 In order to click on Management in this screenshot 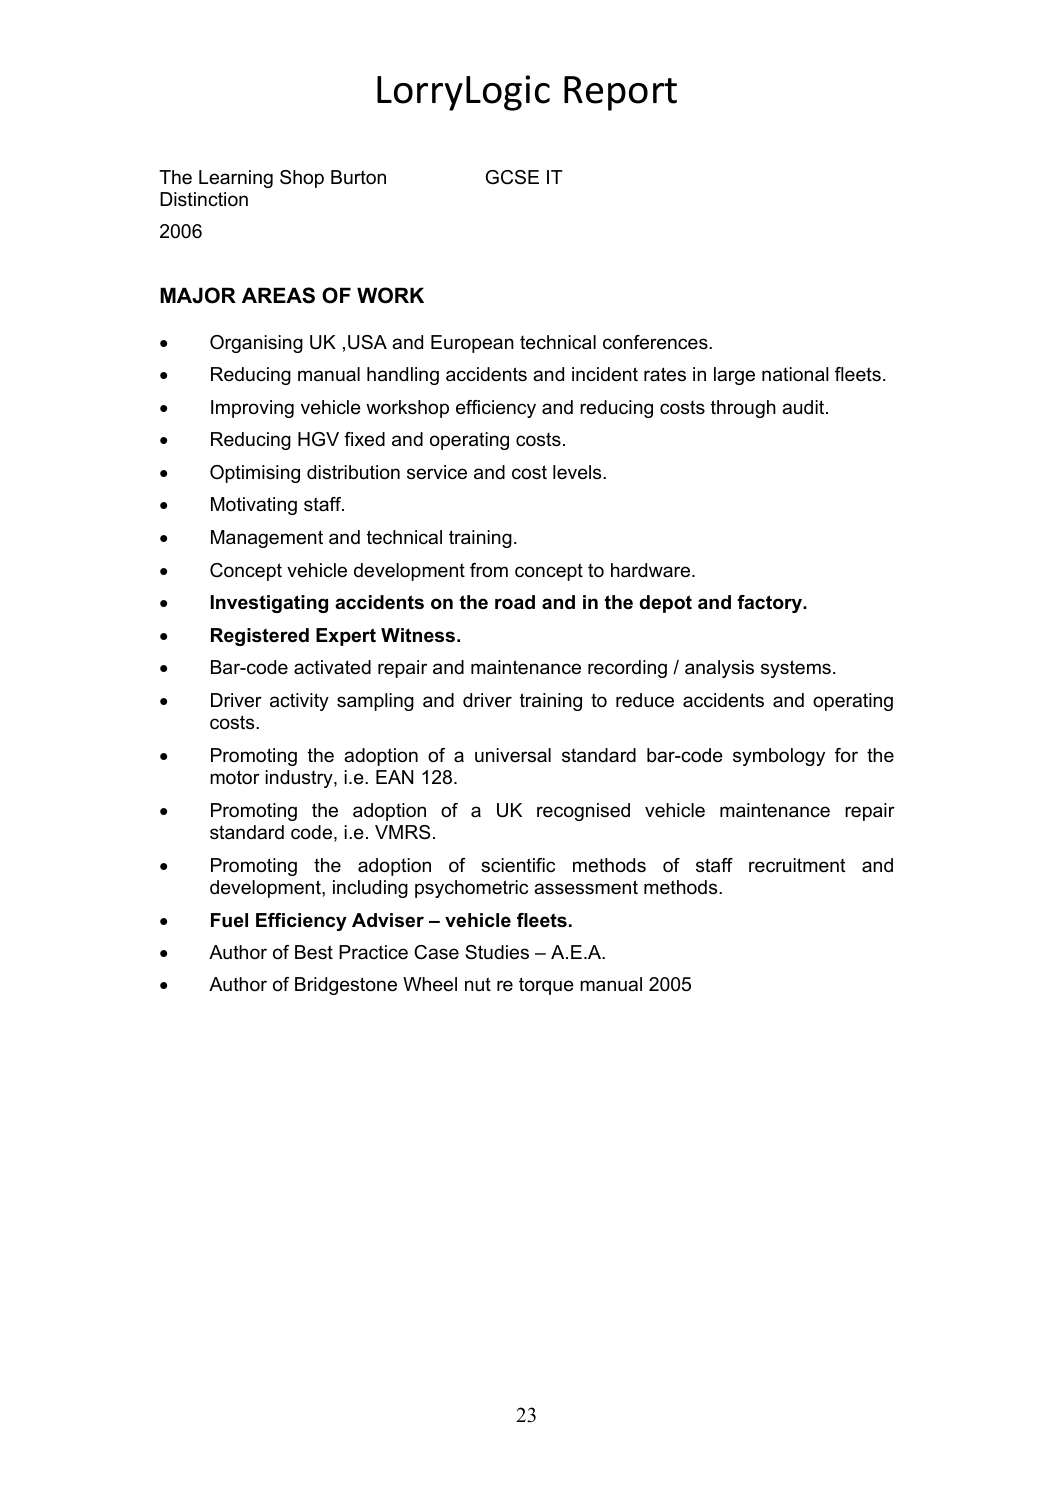, I will do `click(267, 539)`.
